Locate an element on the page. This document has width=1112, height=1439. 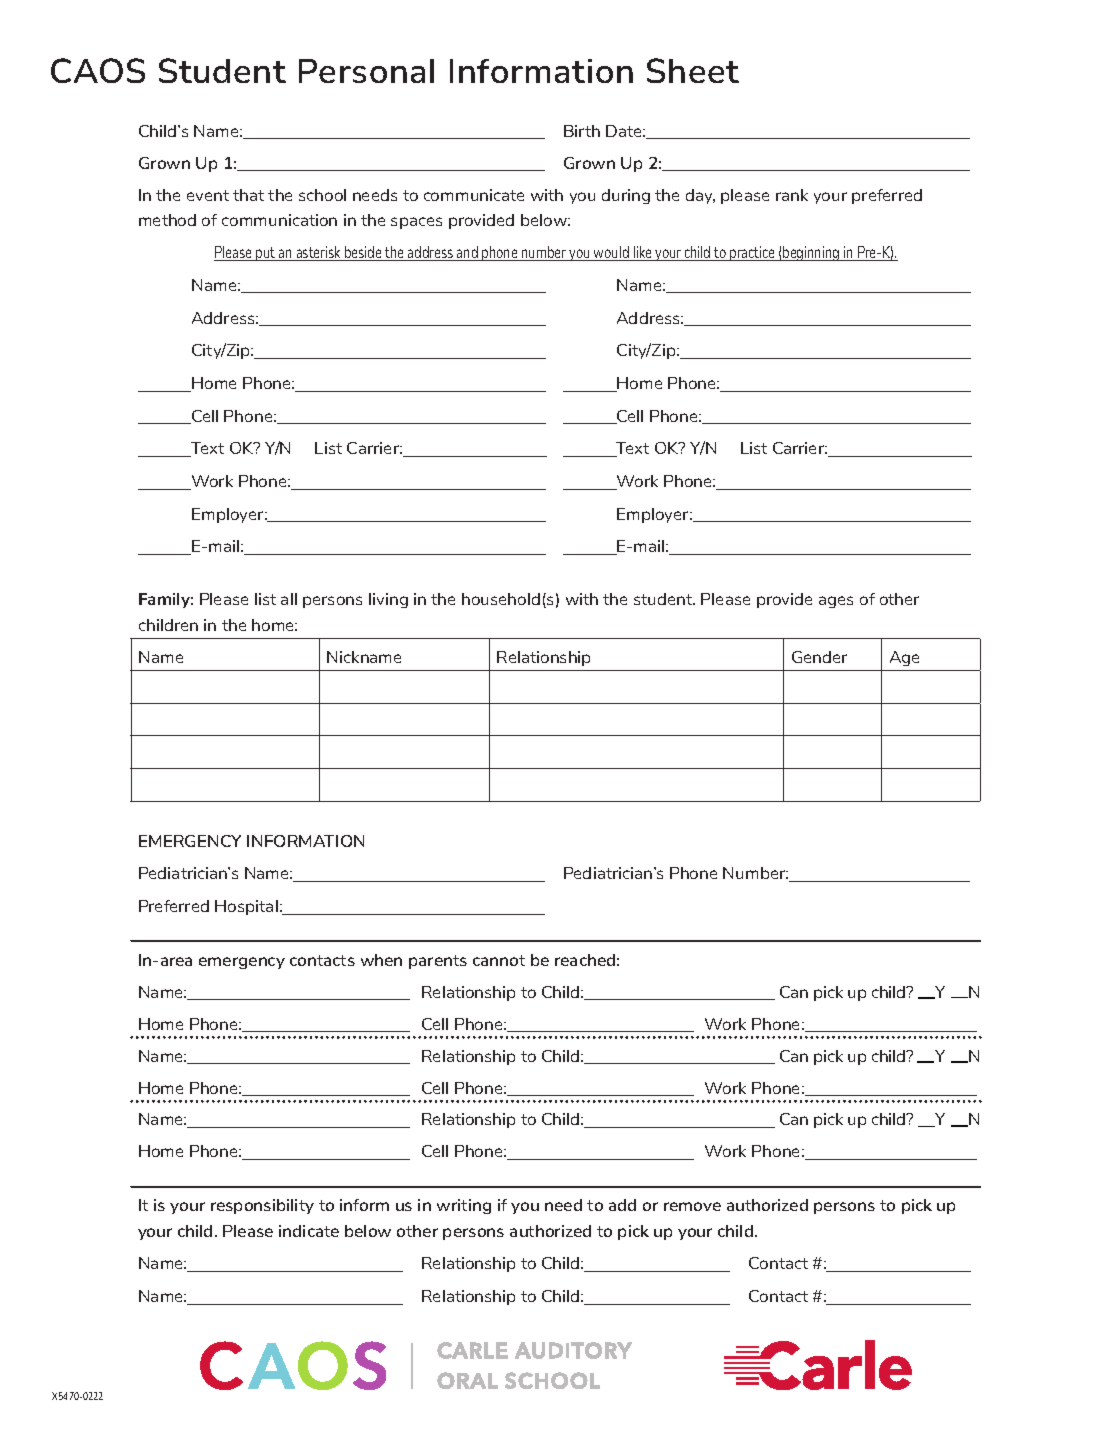
responsibility is located at coordinates (262, 1206).
